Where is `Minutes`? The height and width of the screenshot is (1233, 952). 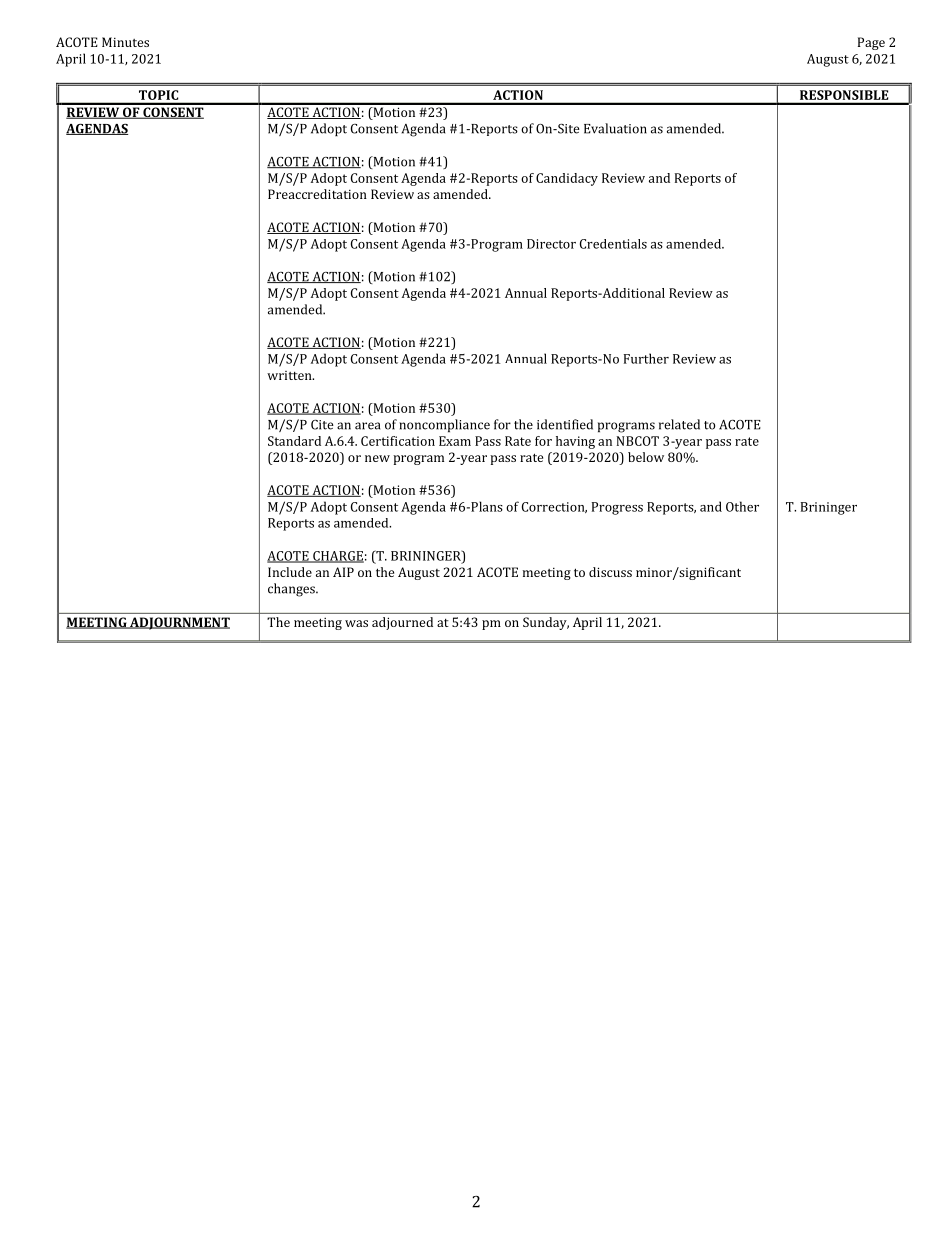
Minutes is located at coordinates (125, 42).
